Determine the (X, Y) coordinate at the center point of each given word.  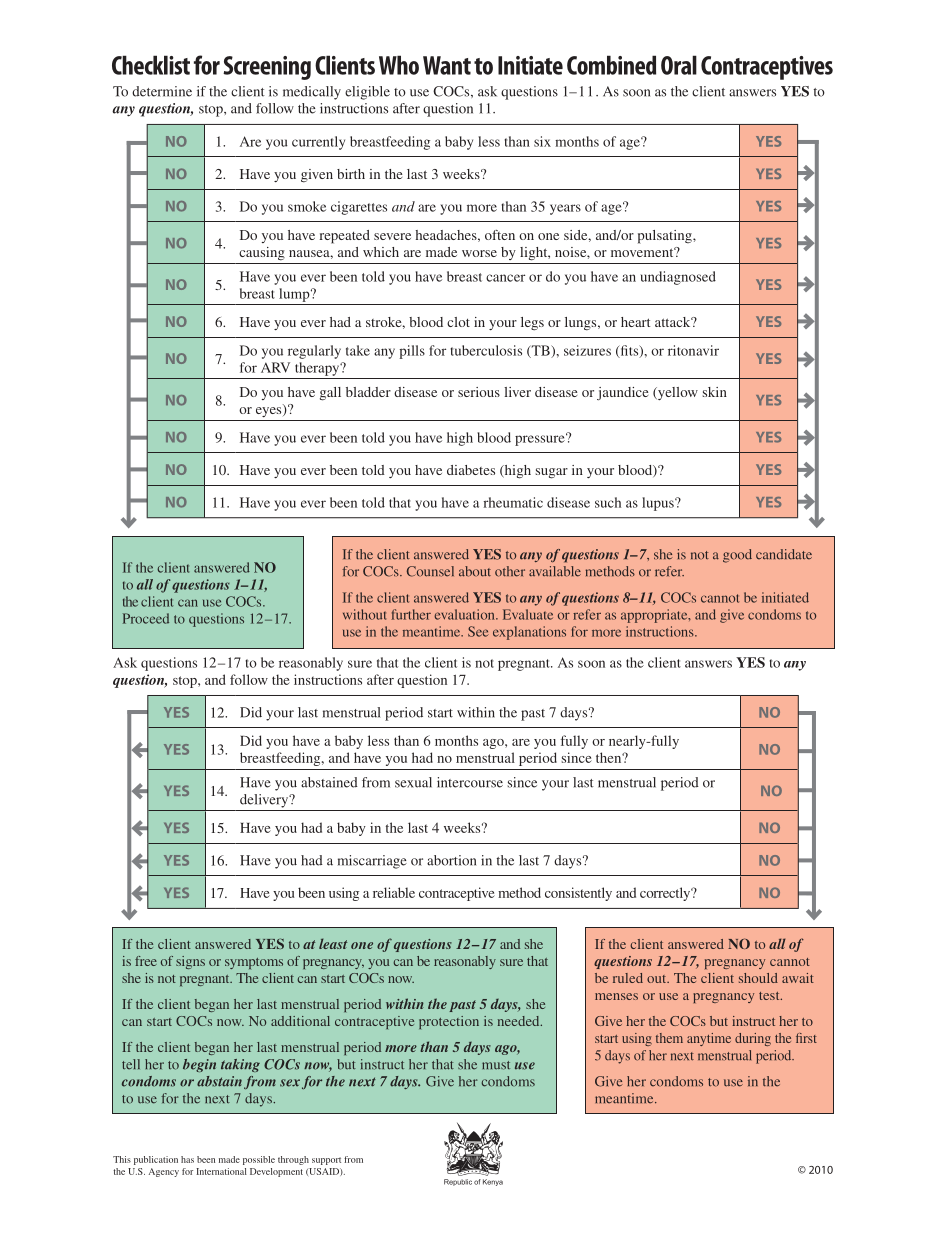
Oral (679, 65)
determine (162, 91)
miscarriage (372, 862)
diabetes (471, 470)
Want (447, 65)
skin (715, 392)
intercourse (470, 782)
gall (330, 394)
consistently (578, 894)
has (187, 1159)
